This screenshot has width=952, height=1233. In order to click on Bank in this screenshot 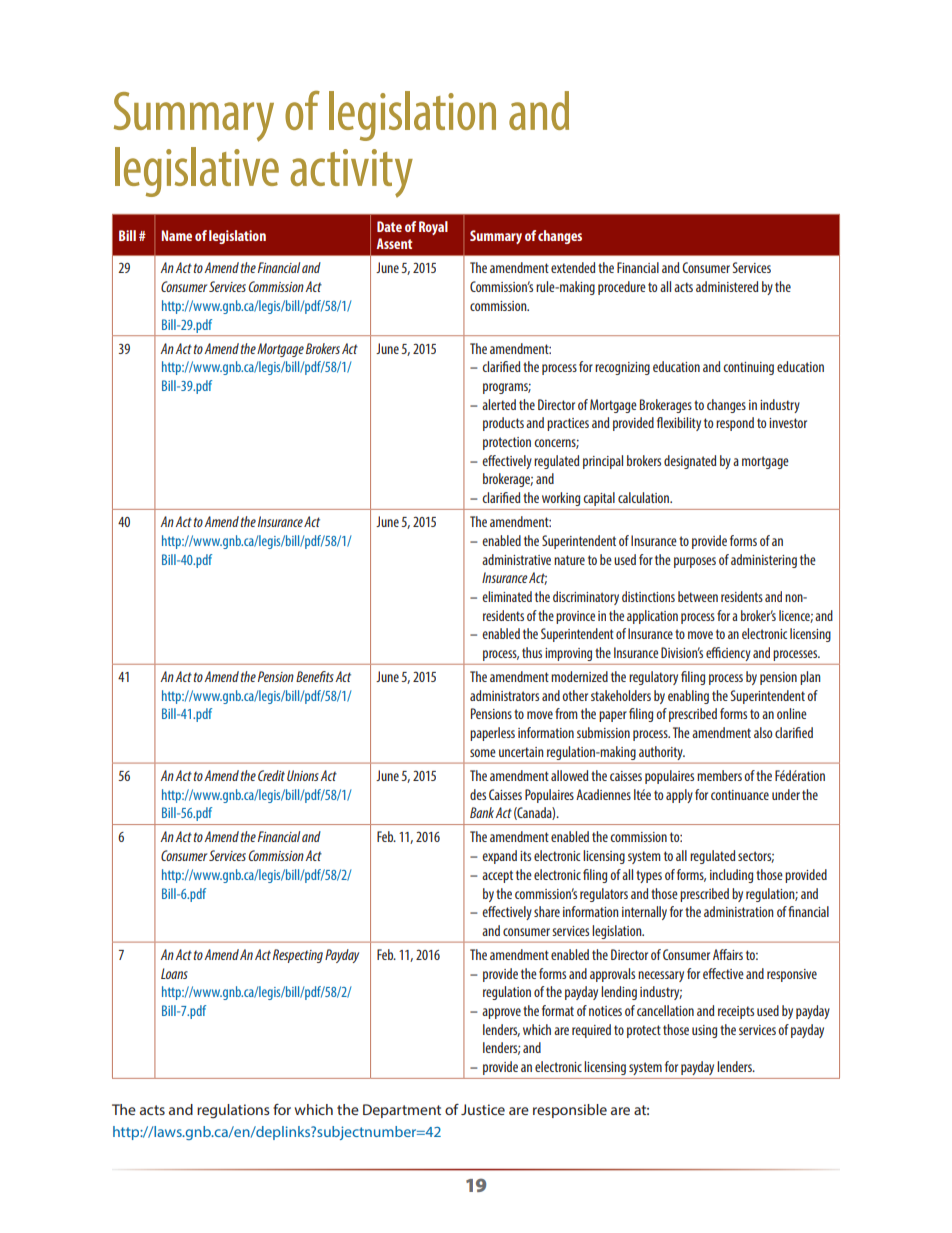, I will do `click(483, 812)`.
